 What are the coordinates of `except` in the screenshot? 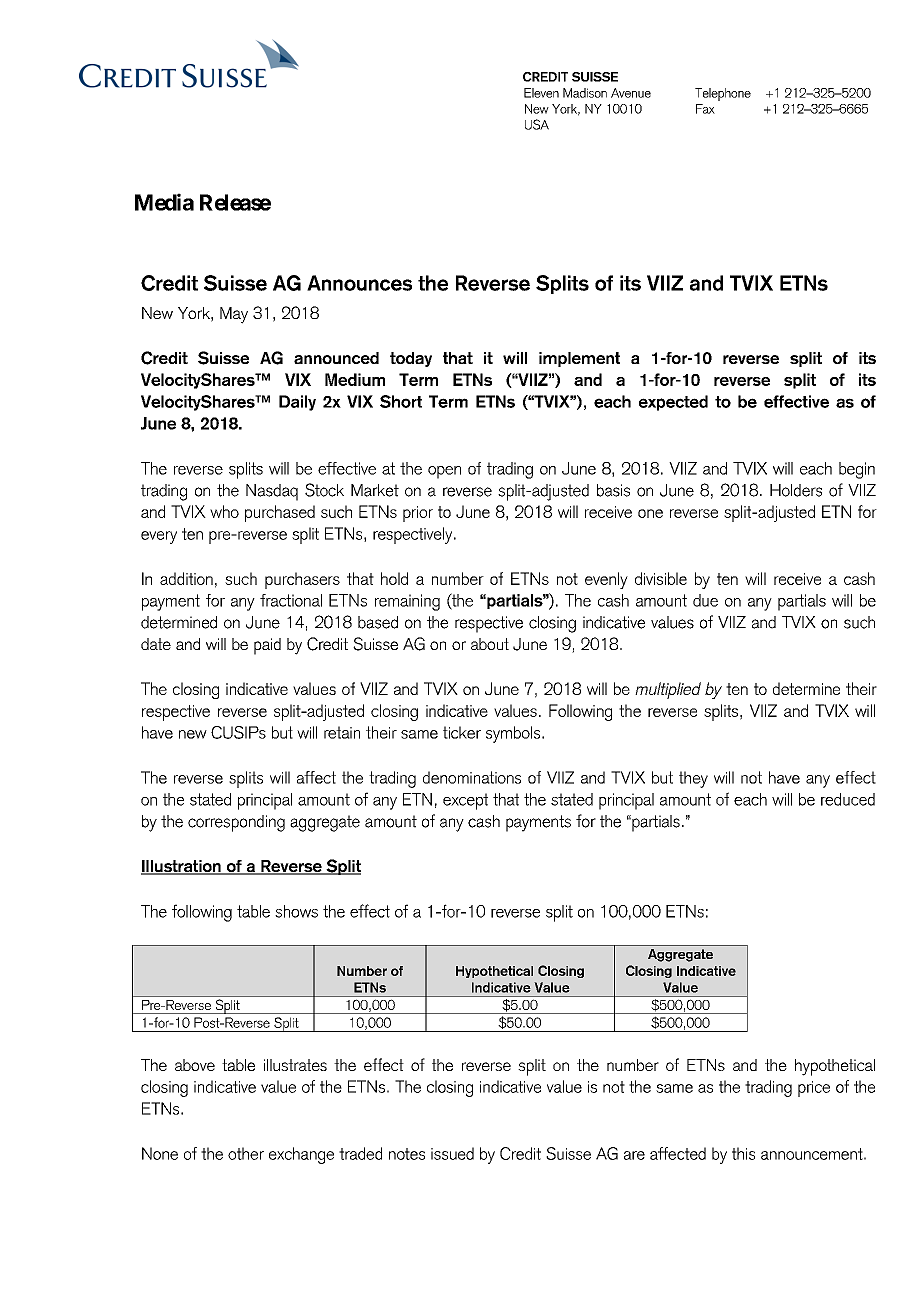 It's located at (465, 801).
